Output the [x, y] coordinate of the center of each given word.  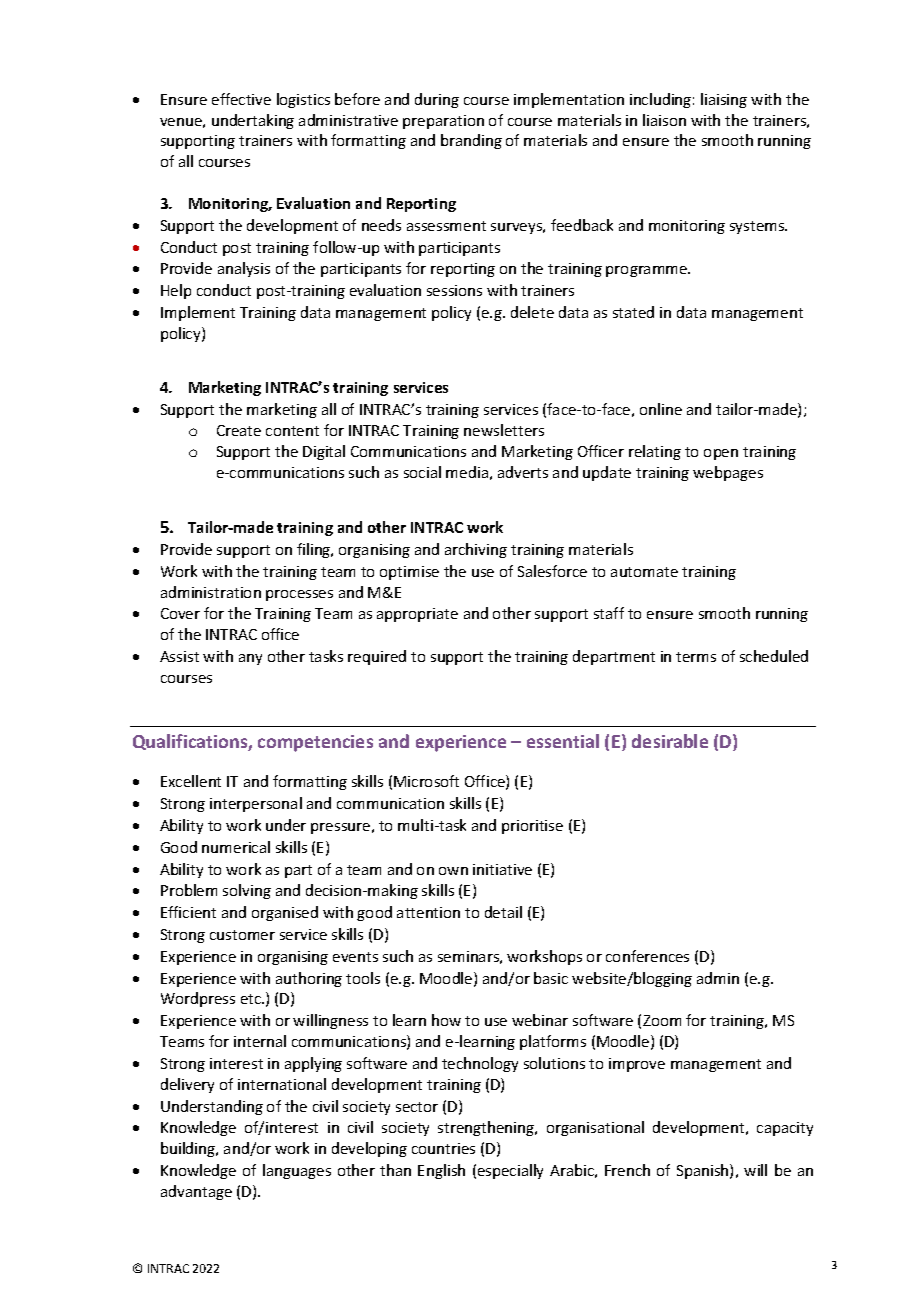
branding [471, 141]
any [250, 659]
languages [297, 1171]
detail [503, 912]
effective [241, 99]
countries [443, 1148]
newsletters [504, 430]
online [661, 409]
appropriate [417, 615]
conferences [647, 956]
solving [247, 891]
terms [696, 657]
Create [239, 430]
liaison [664, 120]
